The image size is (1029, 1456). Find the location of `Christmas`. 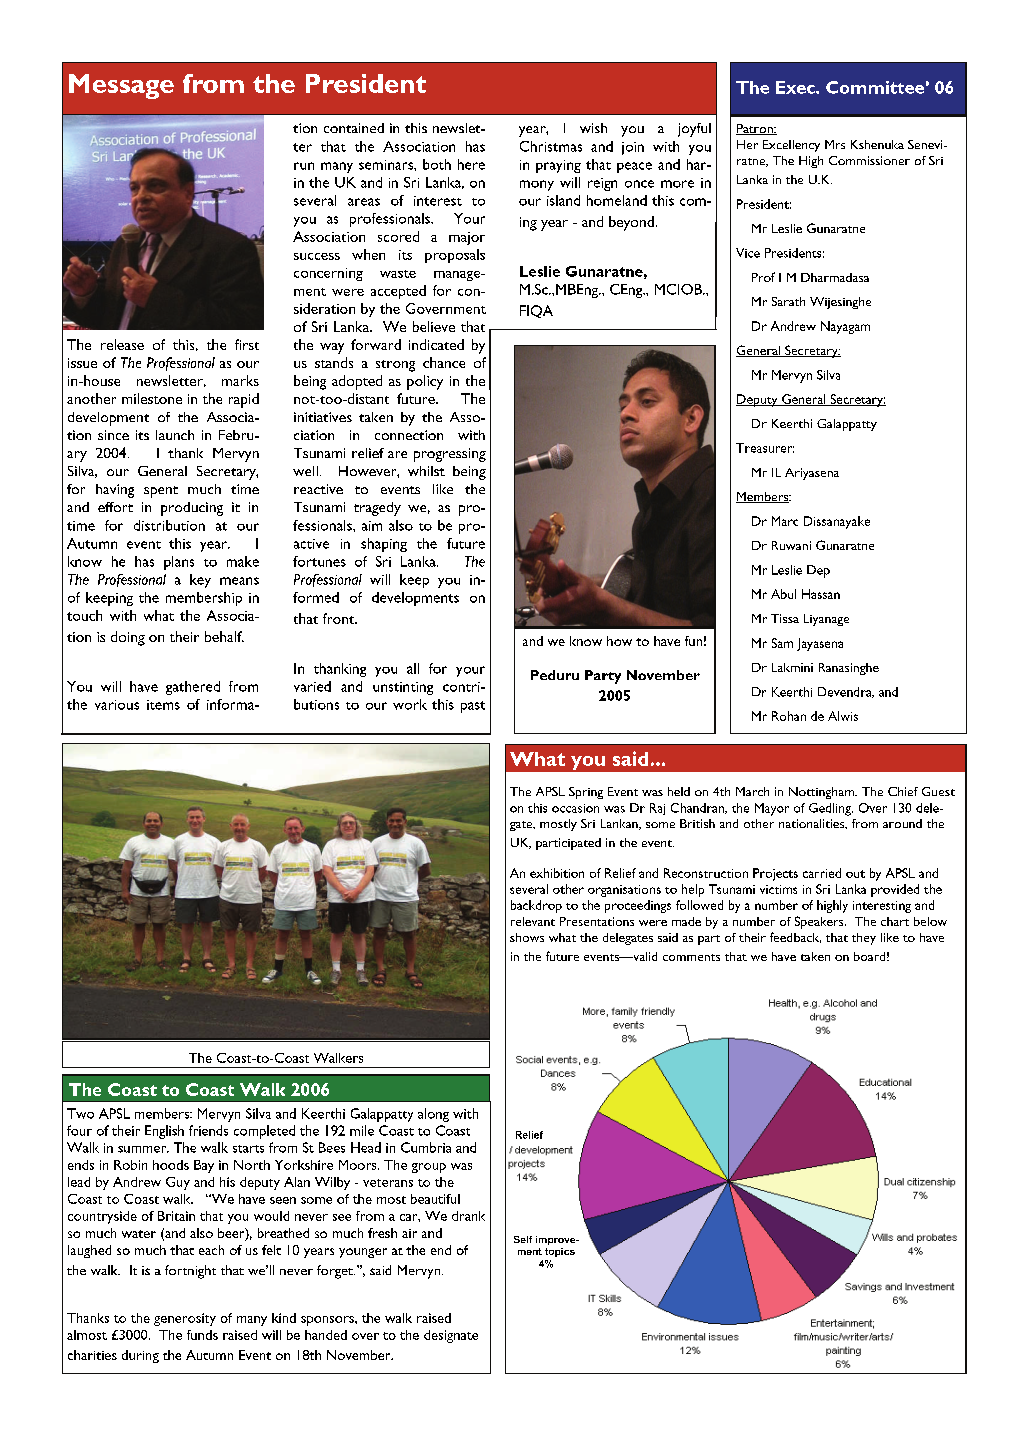

Christmas is located at coordinates (551, 146).
